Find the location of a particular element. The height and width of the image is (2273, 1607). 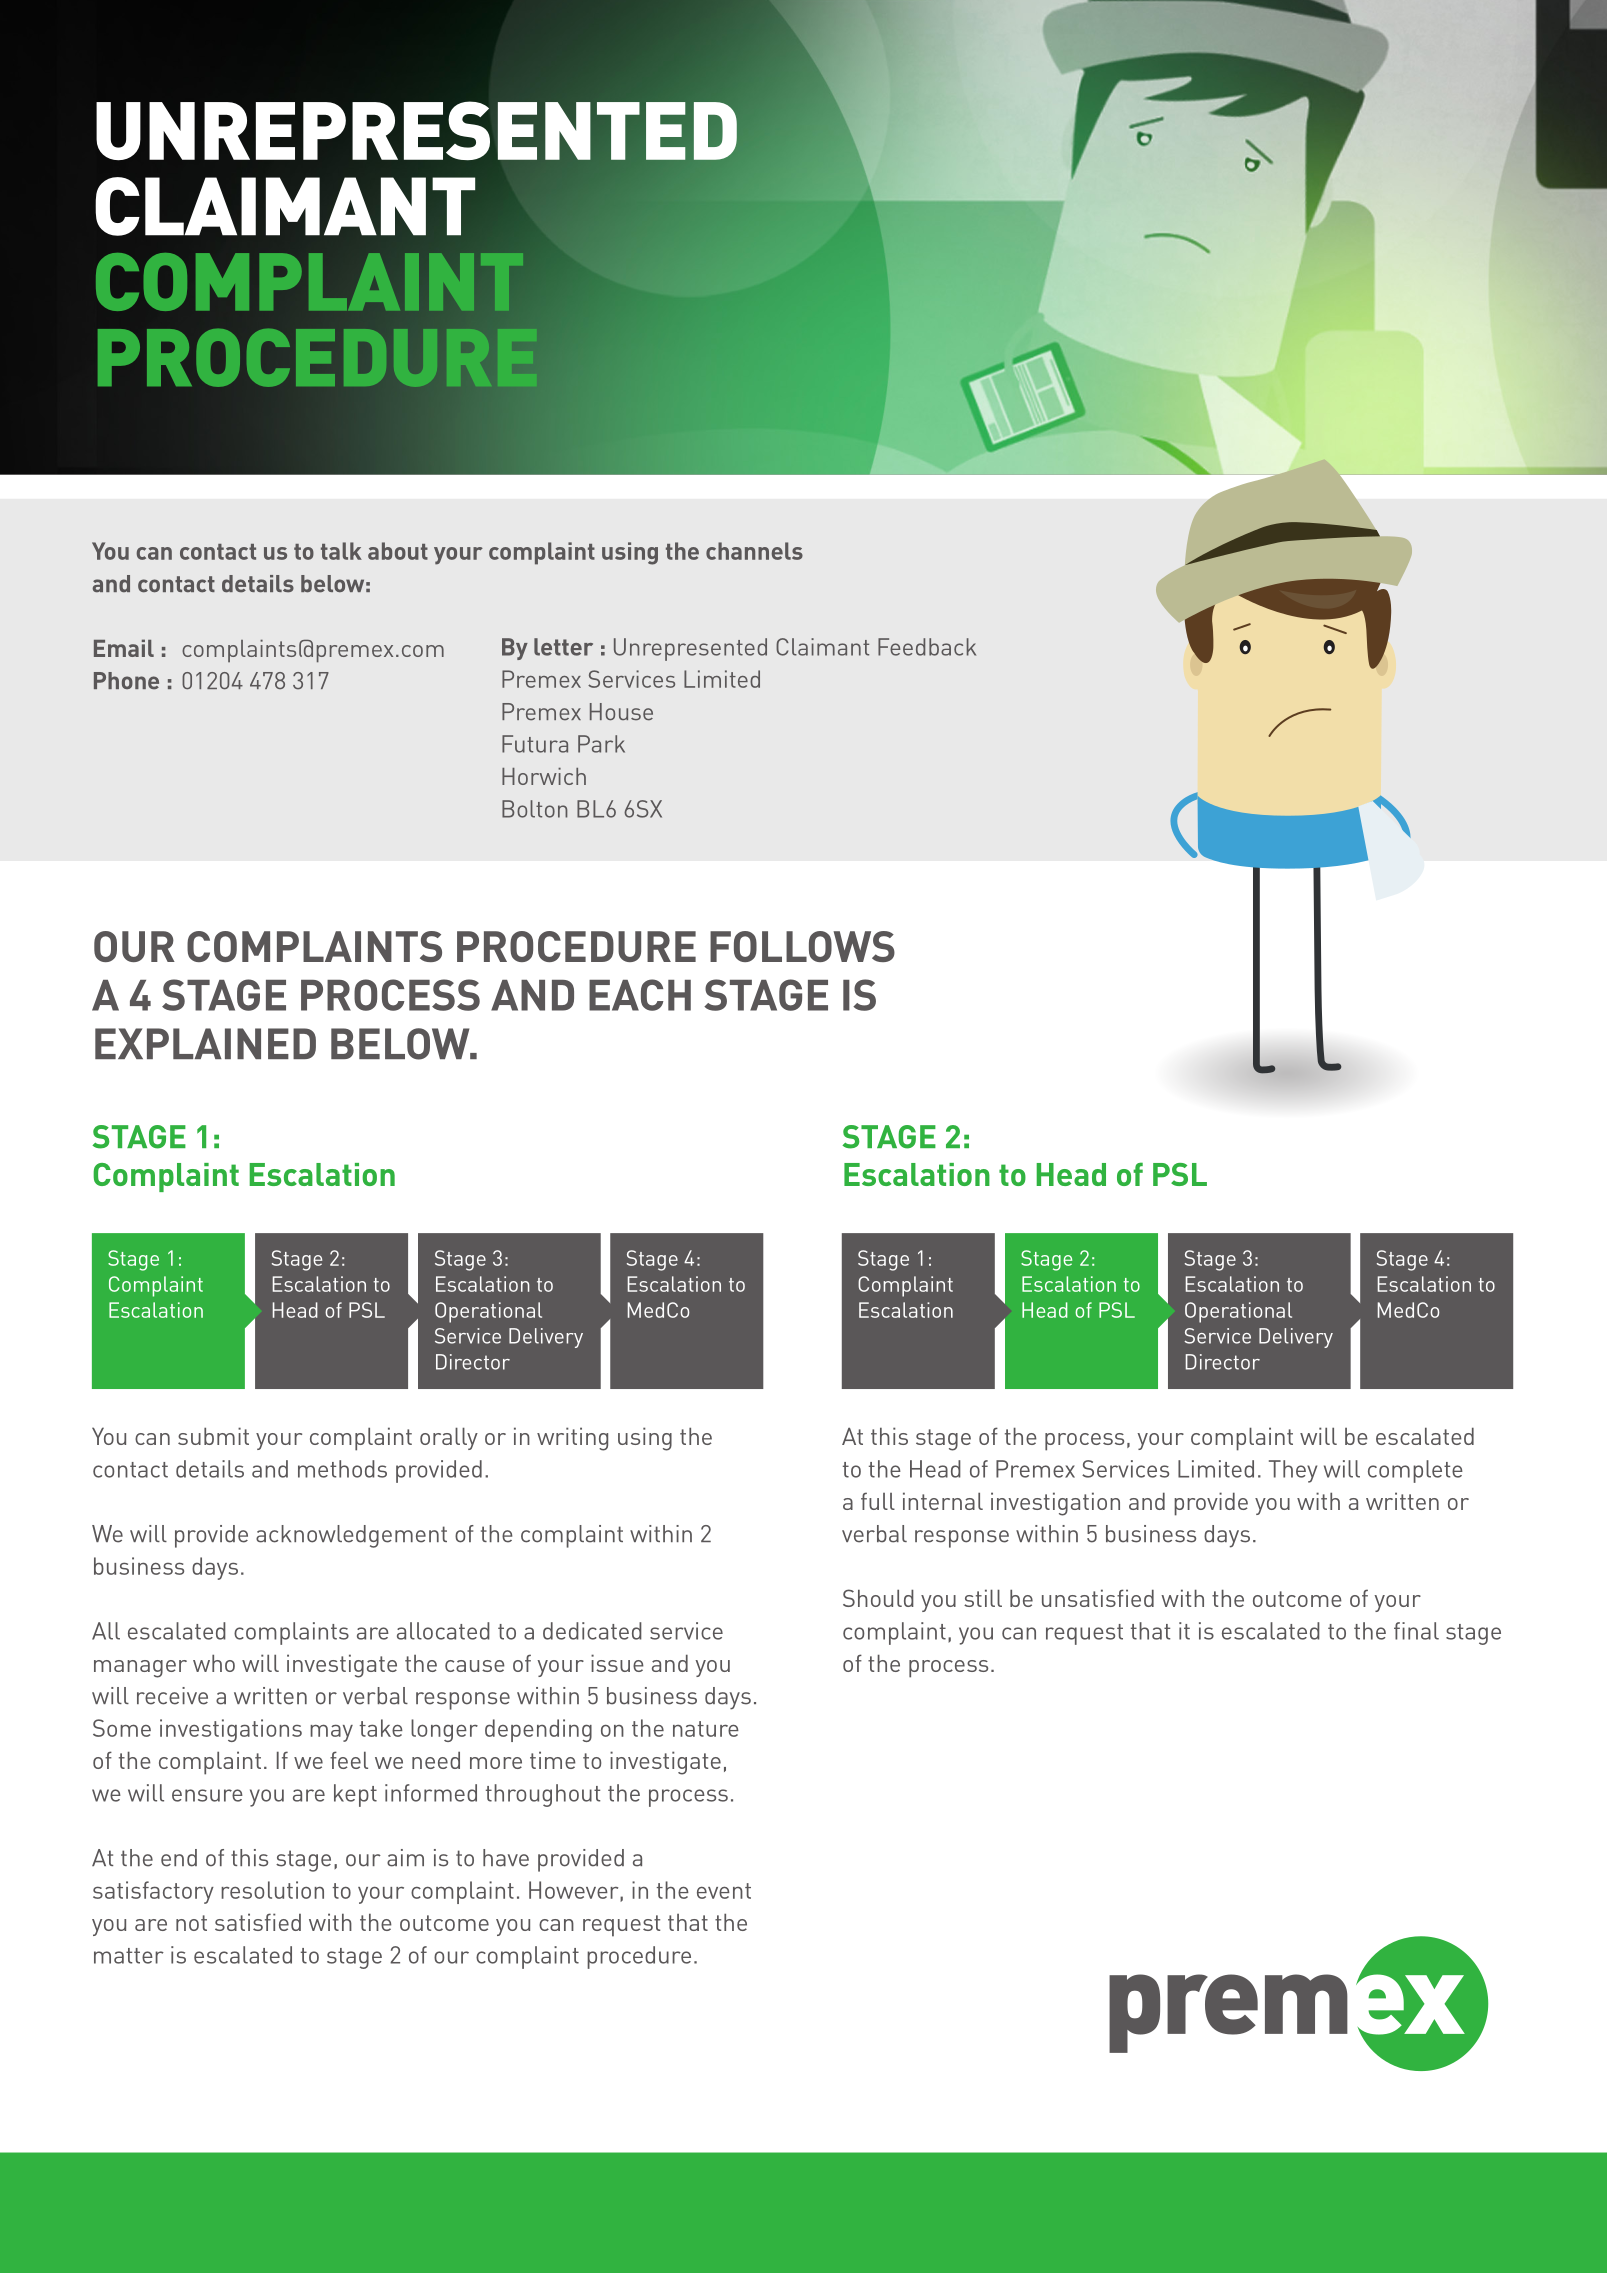

FOLLOWS is located at coordinates (802, 946).
